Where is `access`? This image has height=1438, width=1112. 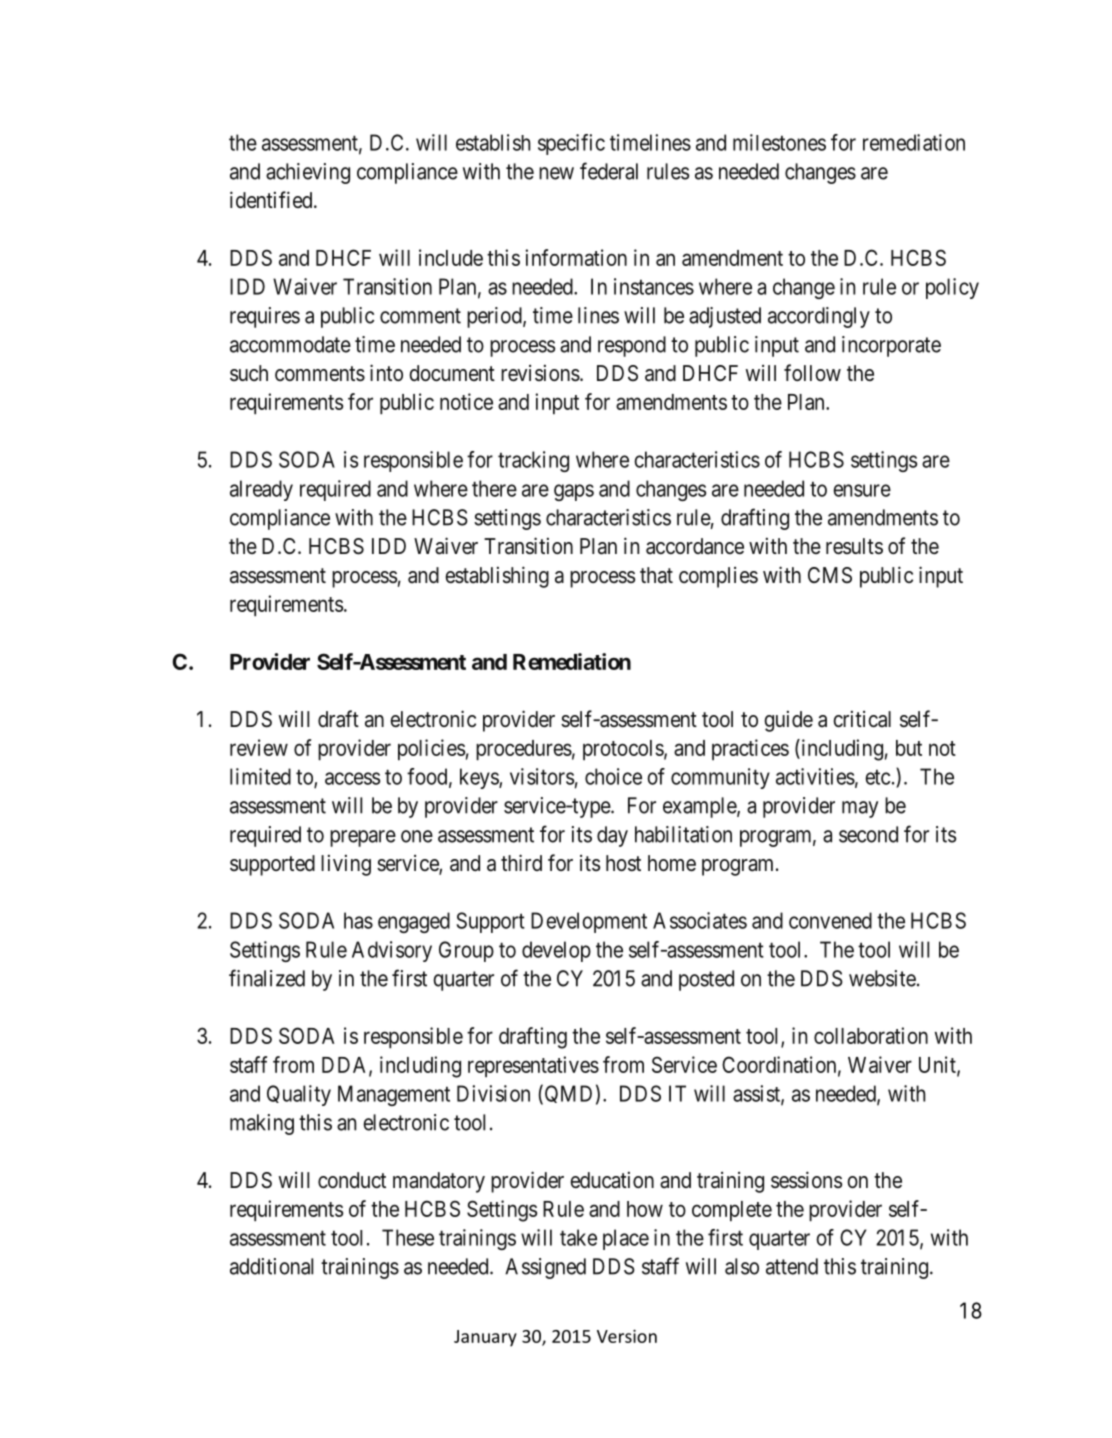
access is located at coordinates (352, 778).
